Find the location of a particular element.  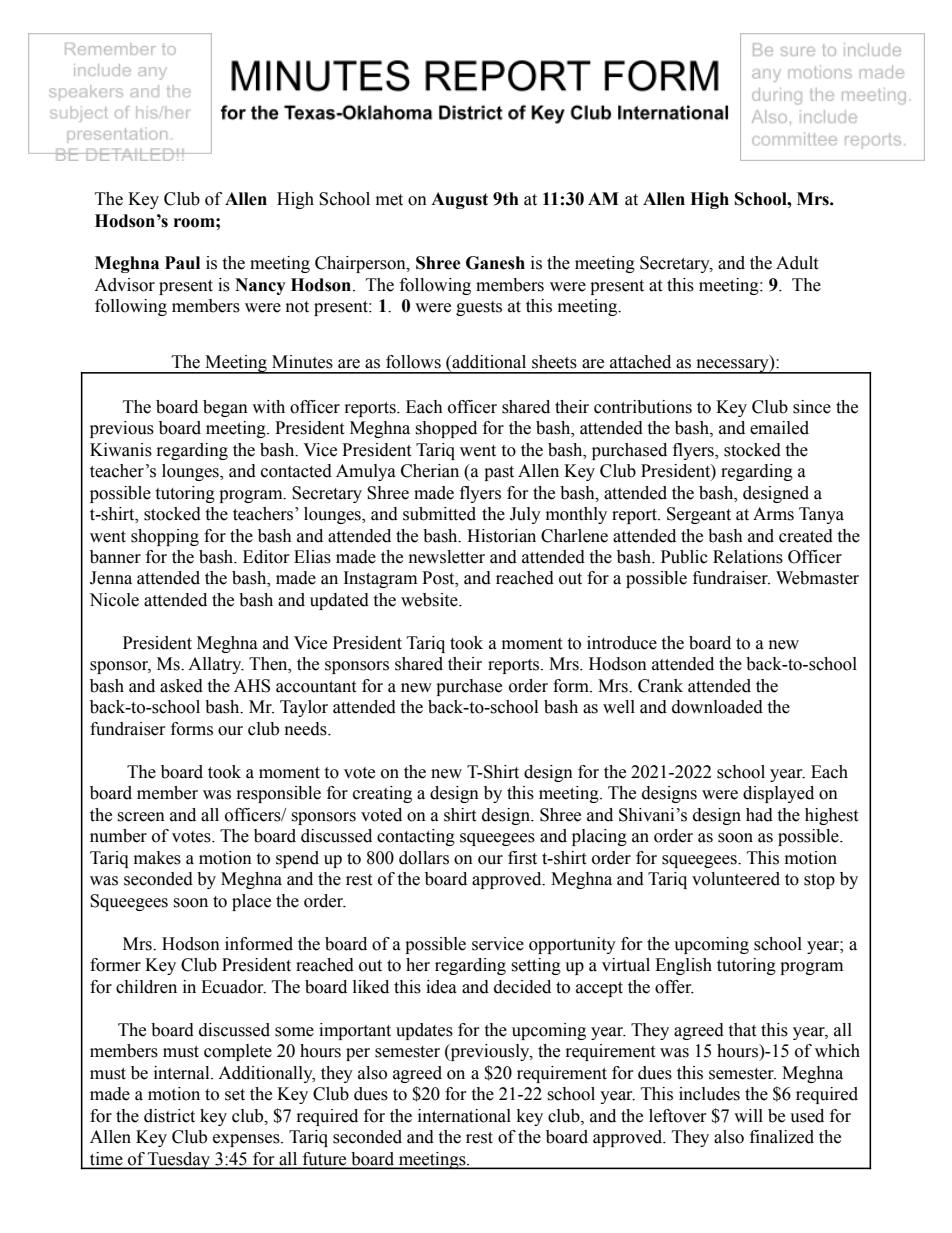

district is located at coordinates (169, 1116).
